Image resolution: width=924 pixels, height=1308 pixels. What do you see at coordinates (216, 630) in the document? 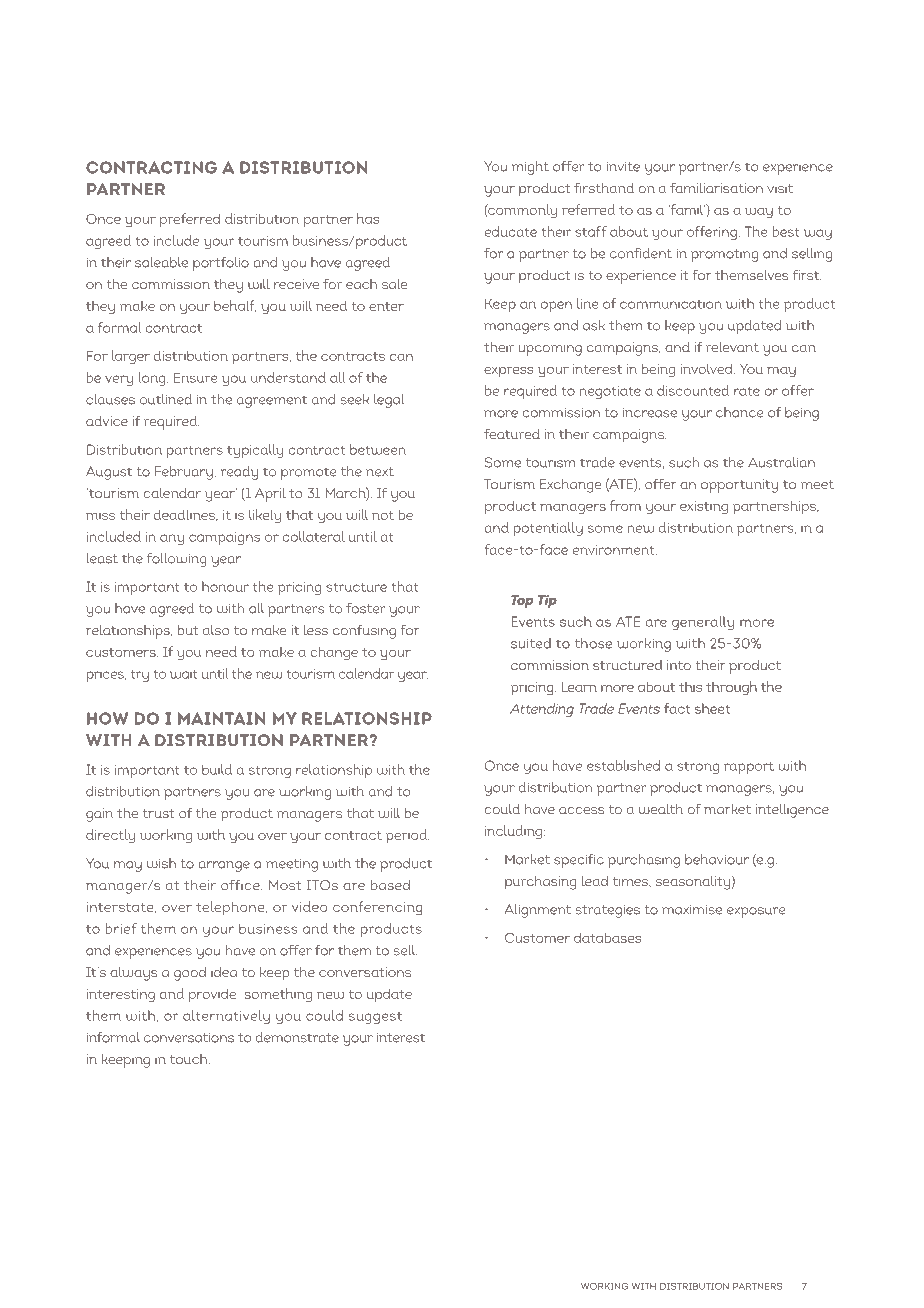
I see `also` at bounding box center [216, 630].
